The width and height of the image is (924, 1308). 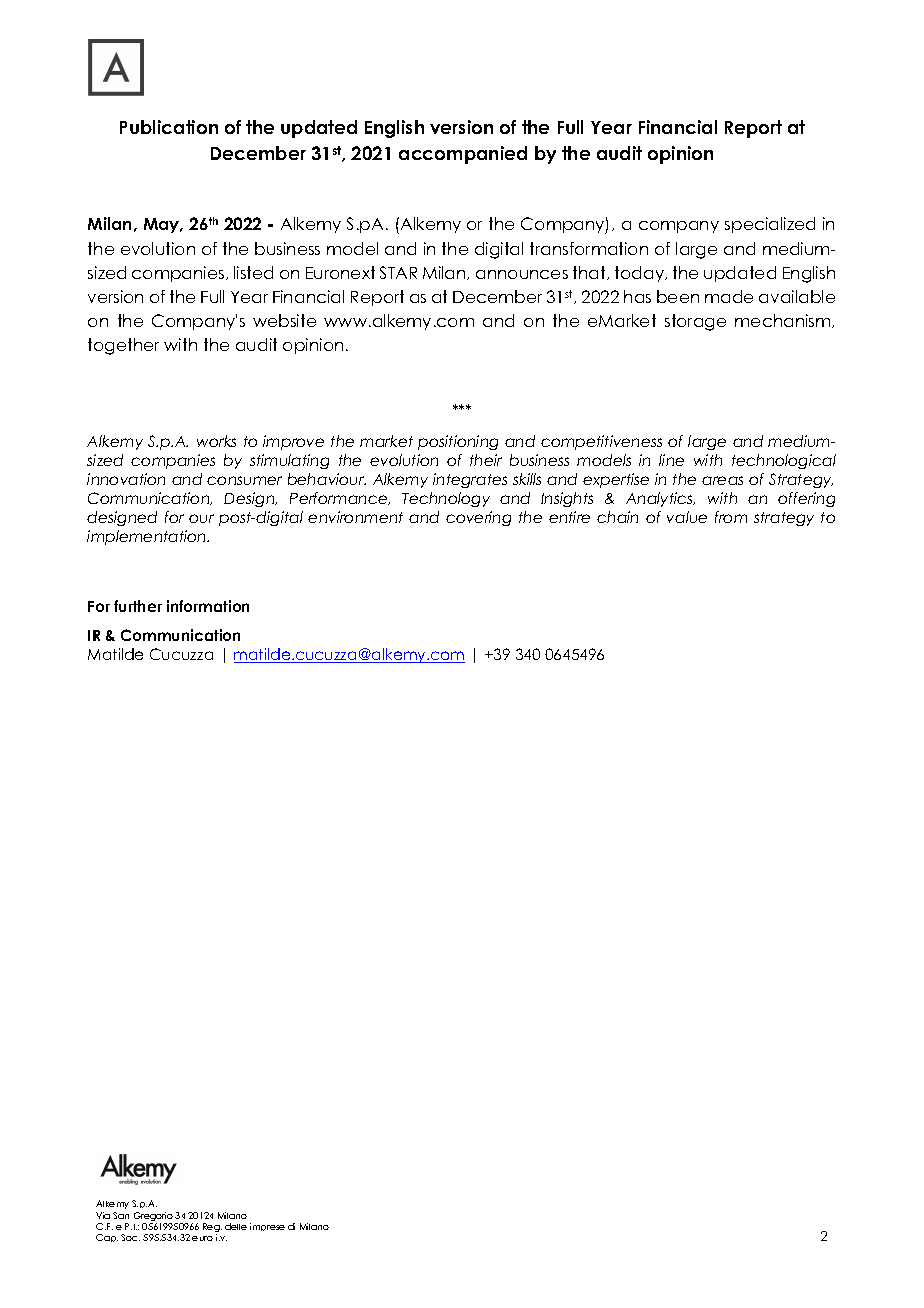 I want to click on Soc, so click(x=130, y=1237).
